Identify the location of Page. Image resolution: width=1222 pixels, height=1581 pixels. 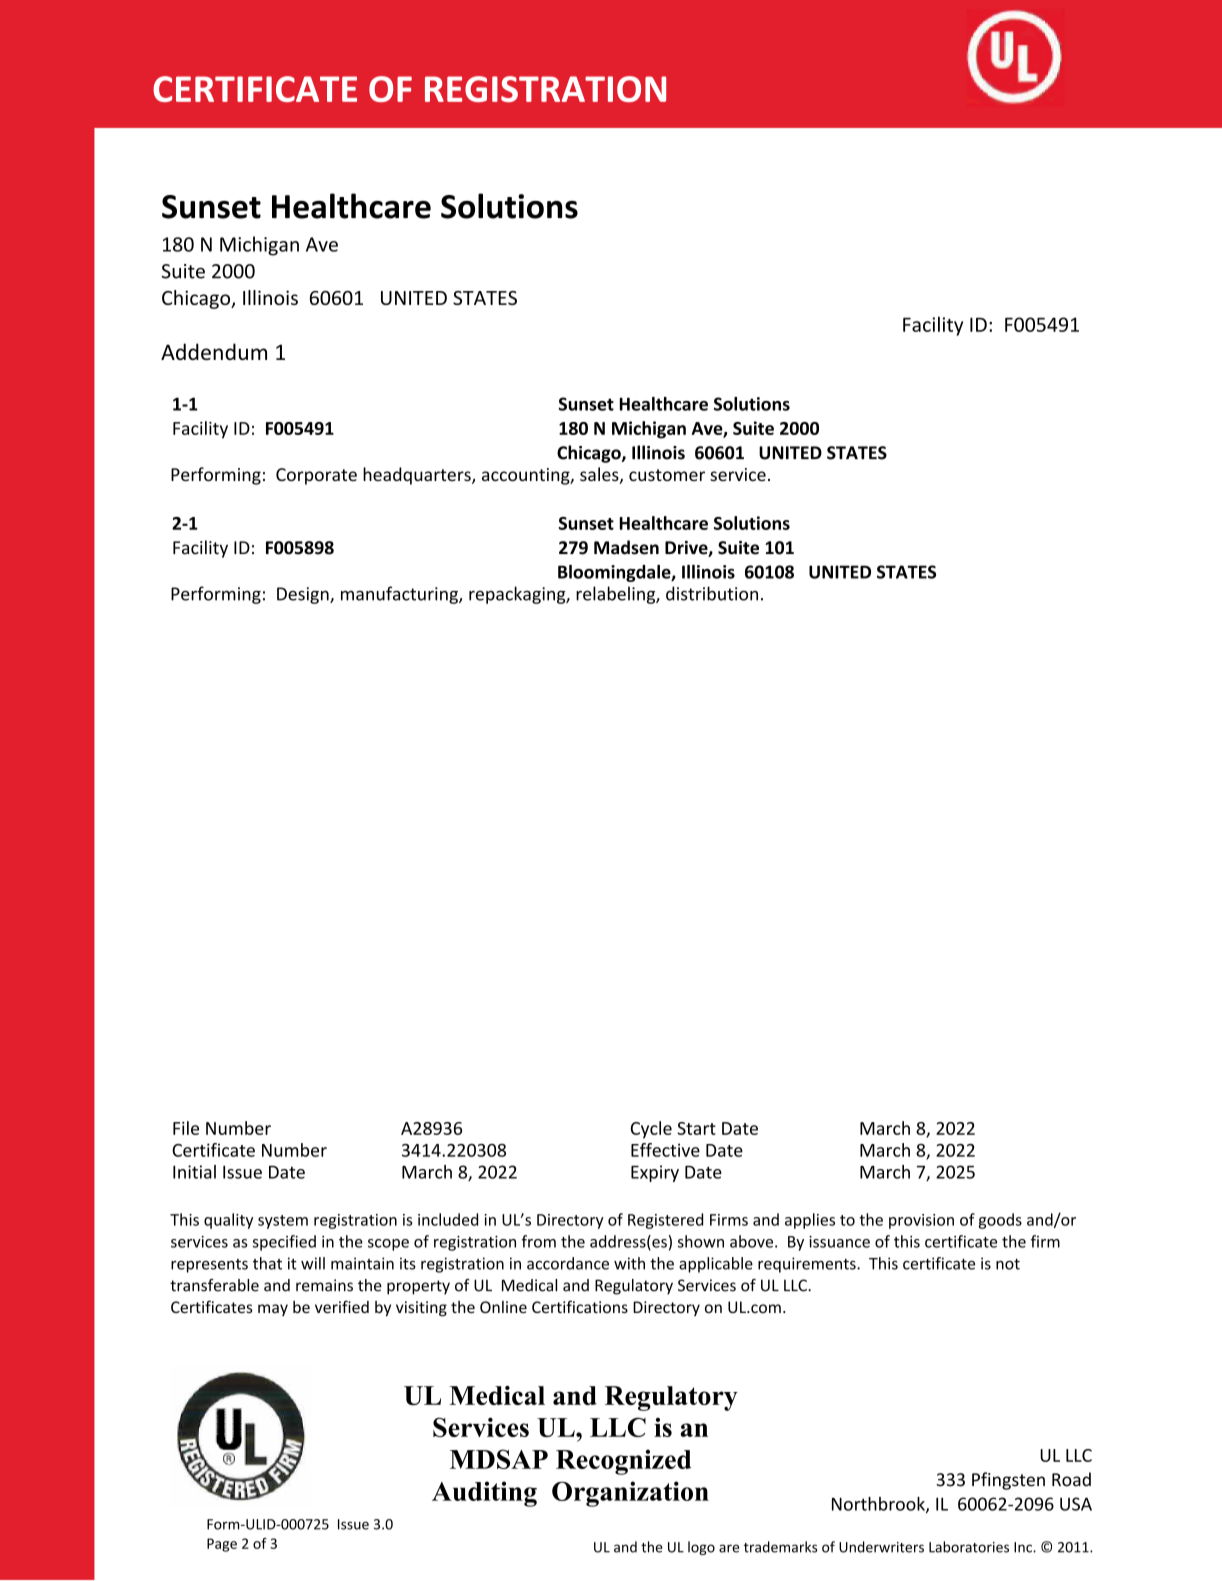
(222, 1545).
